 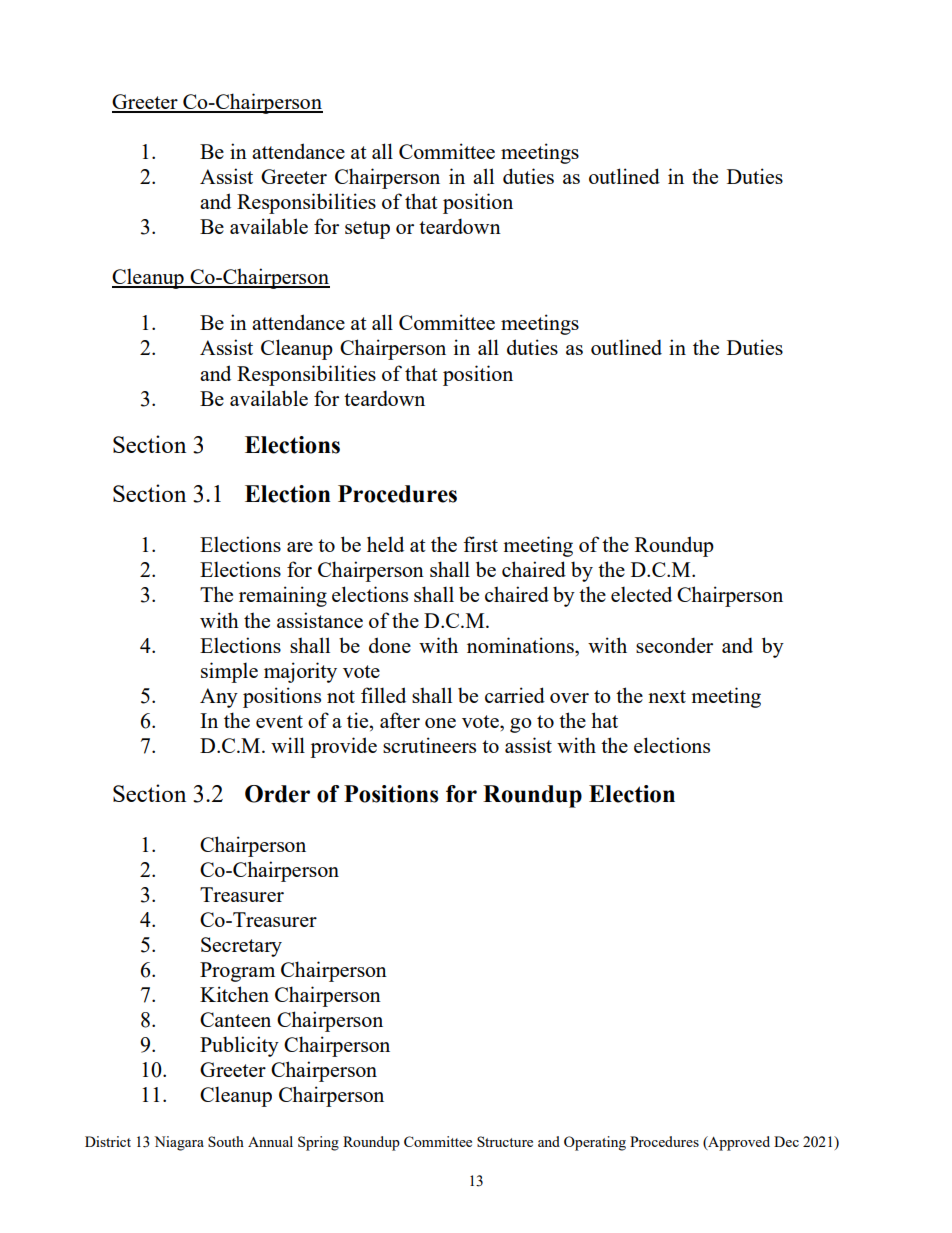 What do you see at coordinates (383, 695) in the document?
I see `filled` at bounding box center [383, 695].
